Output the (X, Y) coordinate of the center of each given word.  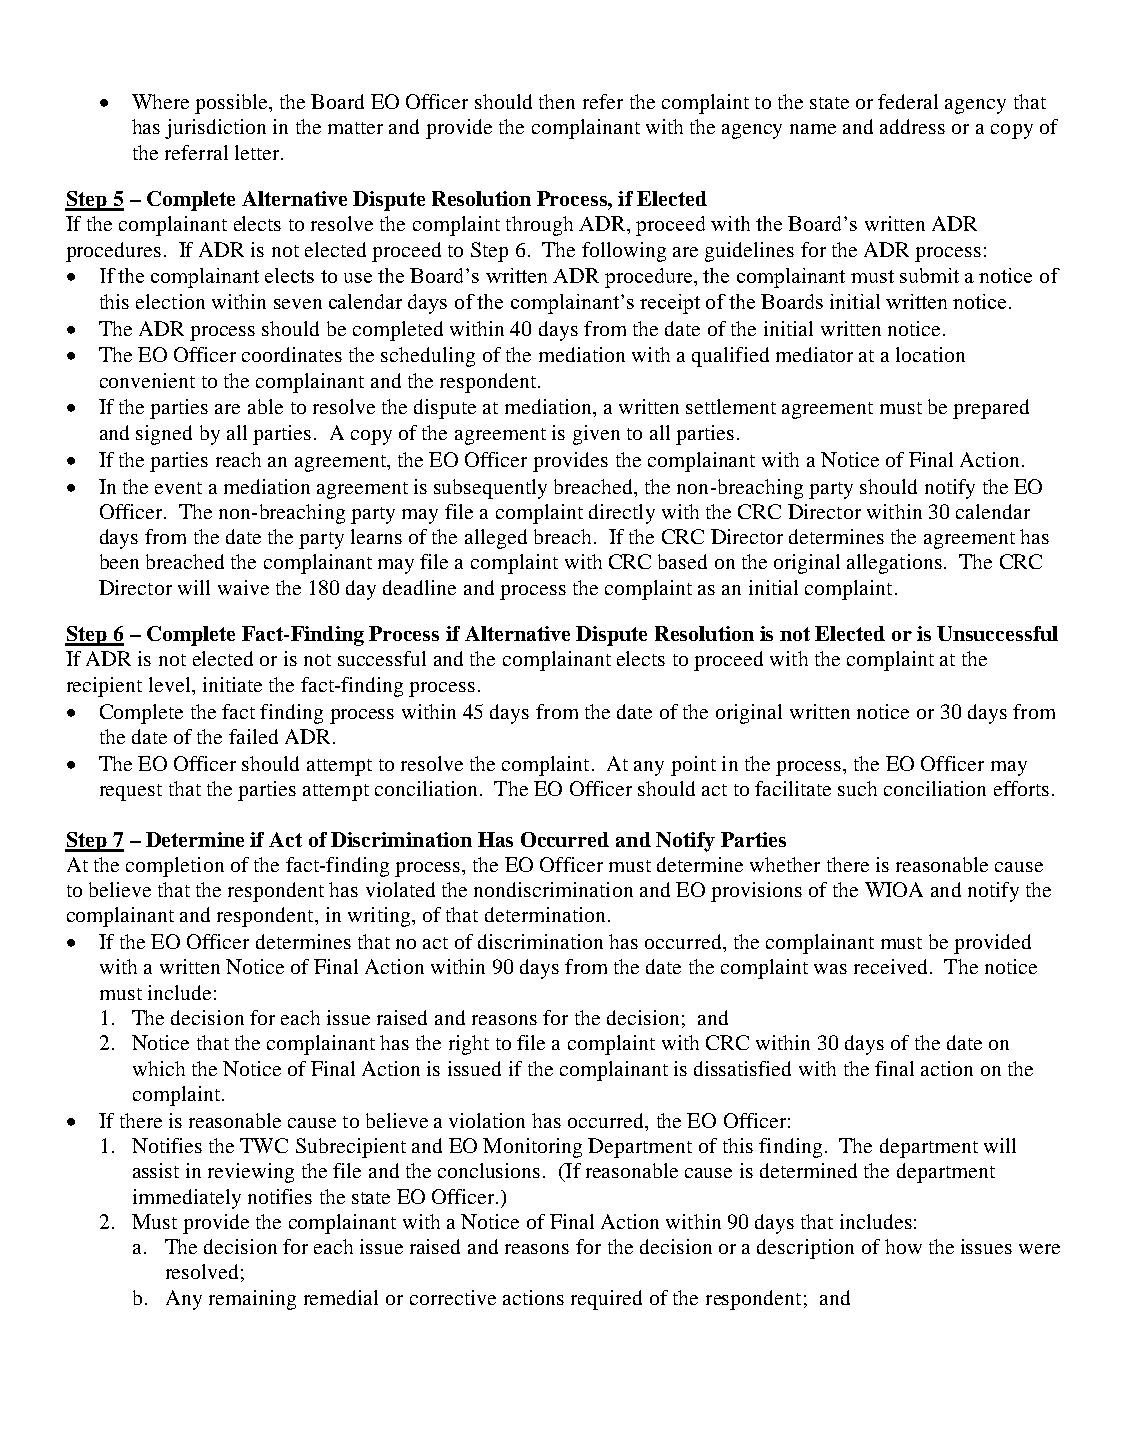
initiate (232, 684)
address (912, 126)
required (606, 1300)
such (857, 788)
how (903, 1246)
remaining (252, 1300)
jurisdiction (215, 129)
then (557, 101)
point (693, 766)
